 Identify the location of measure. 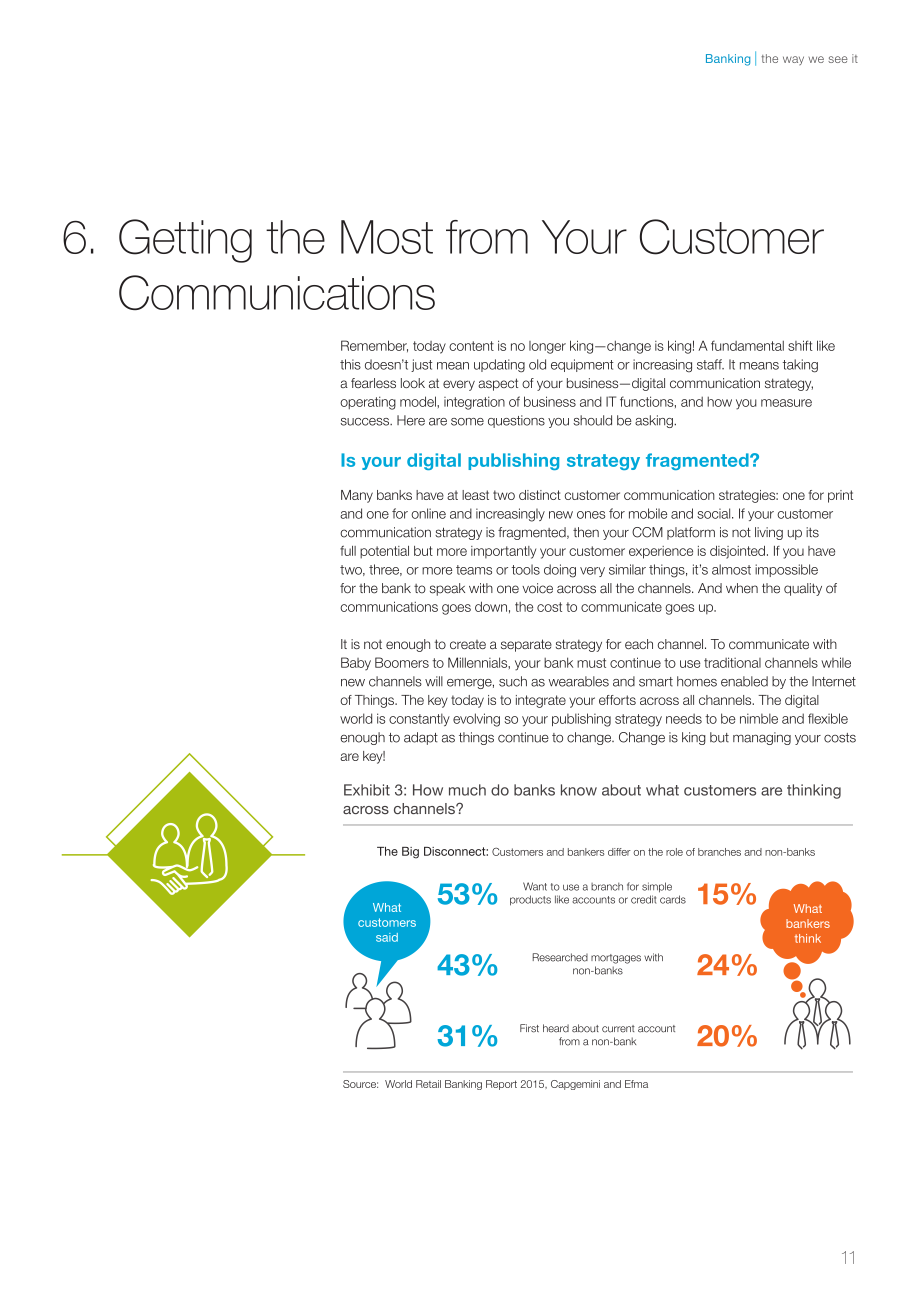
(786, 403).
